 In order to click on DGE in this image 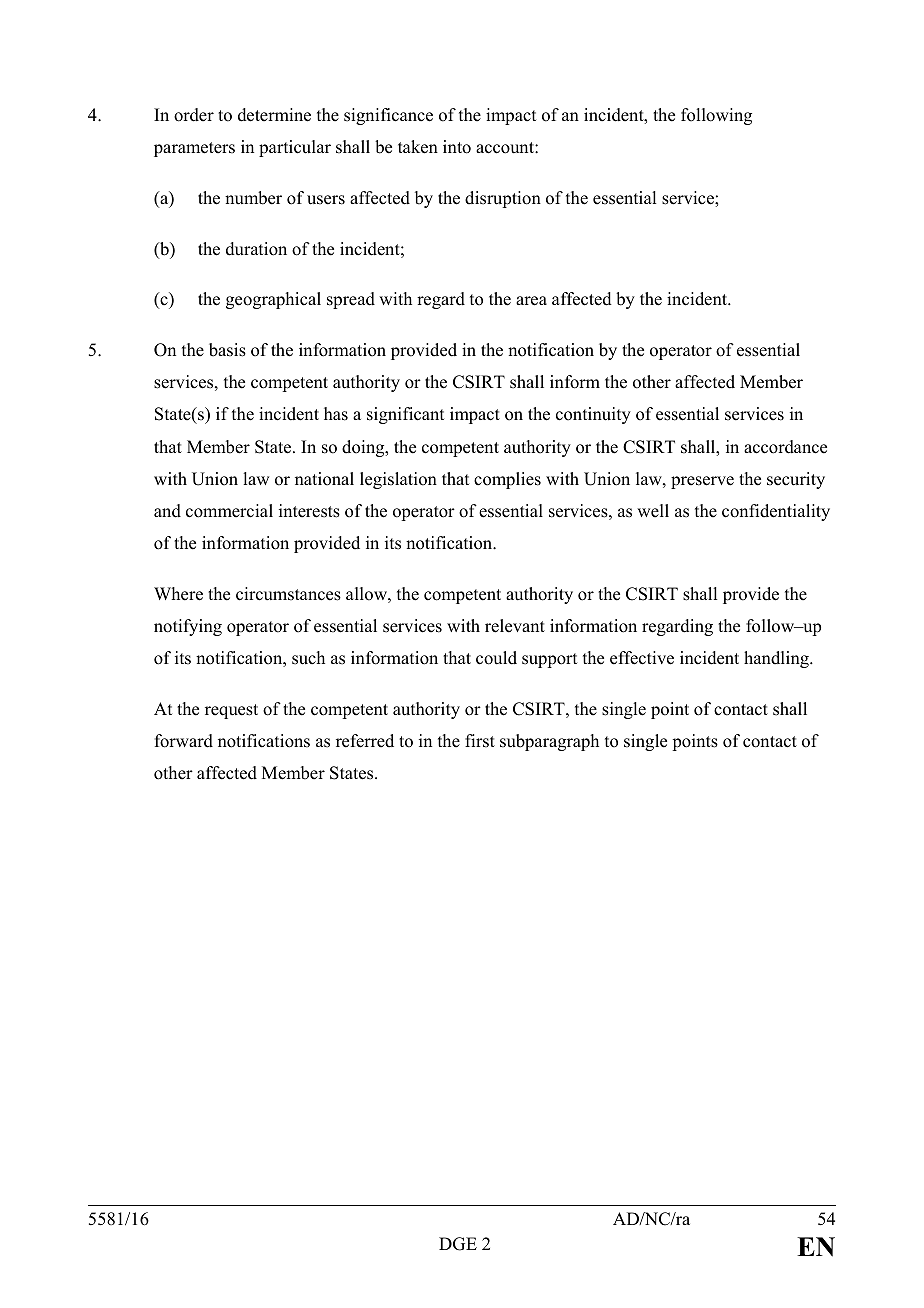, I will do `click(458, 1244)`.
